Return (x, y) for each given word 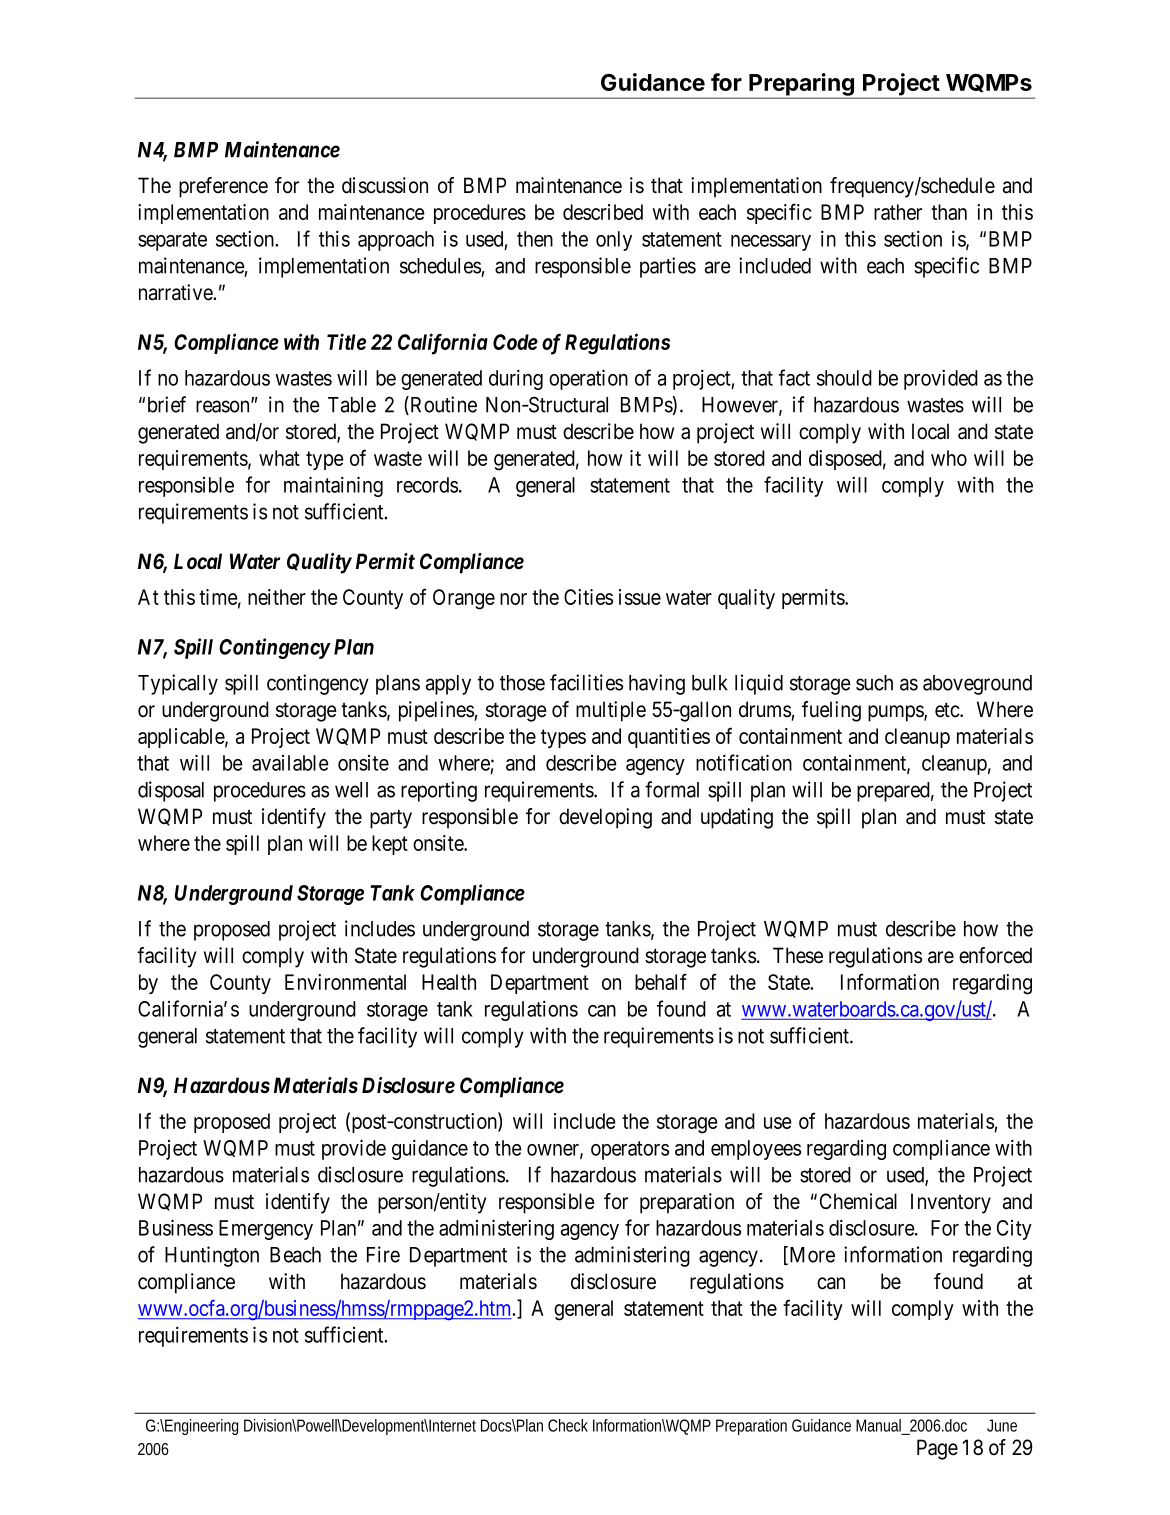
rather (898, 212)
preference (223, 187)
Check (568, 1425)
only (614, 241)
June (1002, 1425)
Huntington (212, 1256)
